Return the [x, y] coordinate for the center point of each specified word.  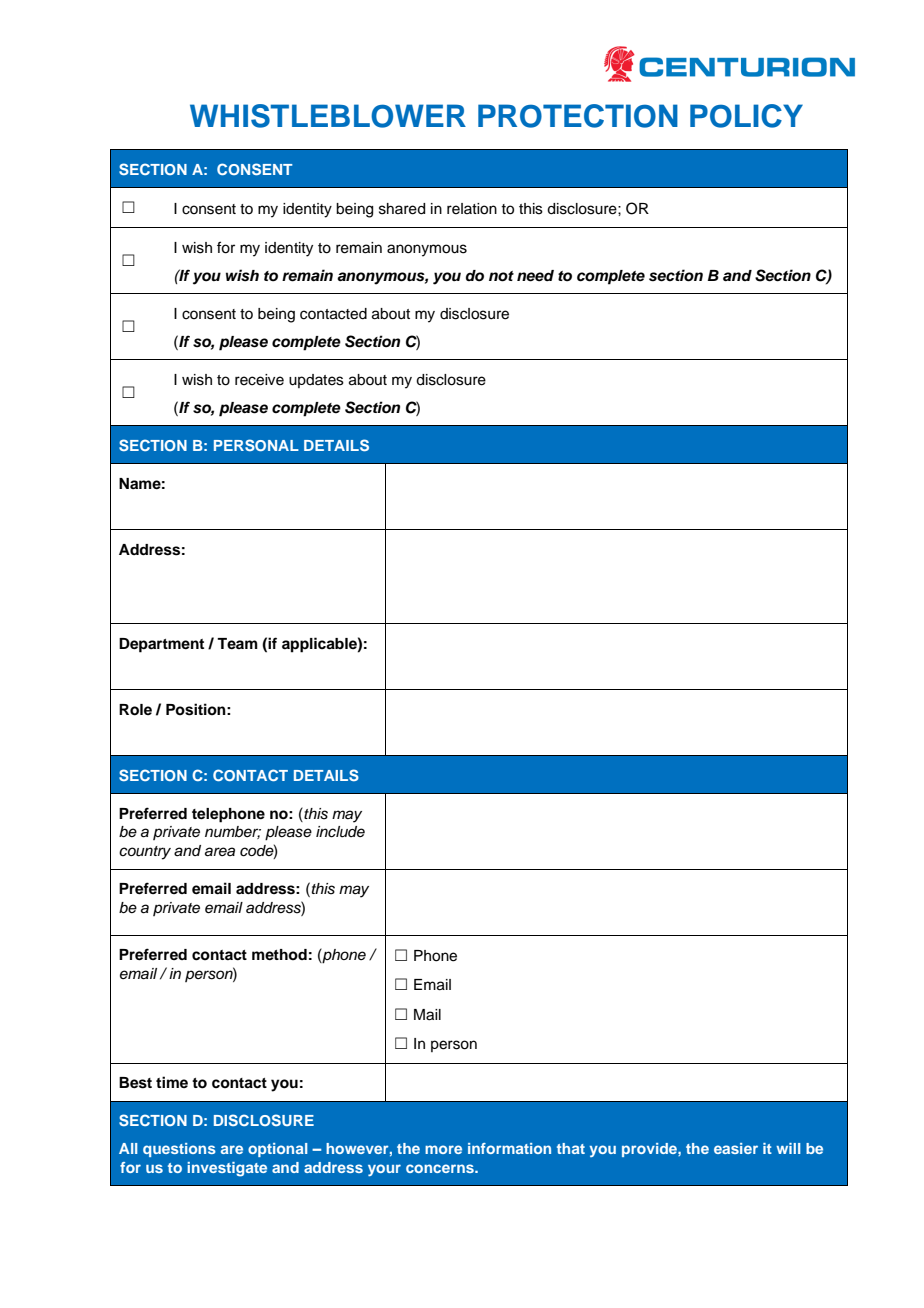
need [535, 276]
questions [179, 1150]
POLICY [746, 116]
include [340, 832]
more [443, 1149]
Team [237, 643]
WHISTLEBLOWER [328, 116]
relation [472, 209]
